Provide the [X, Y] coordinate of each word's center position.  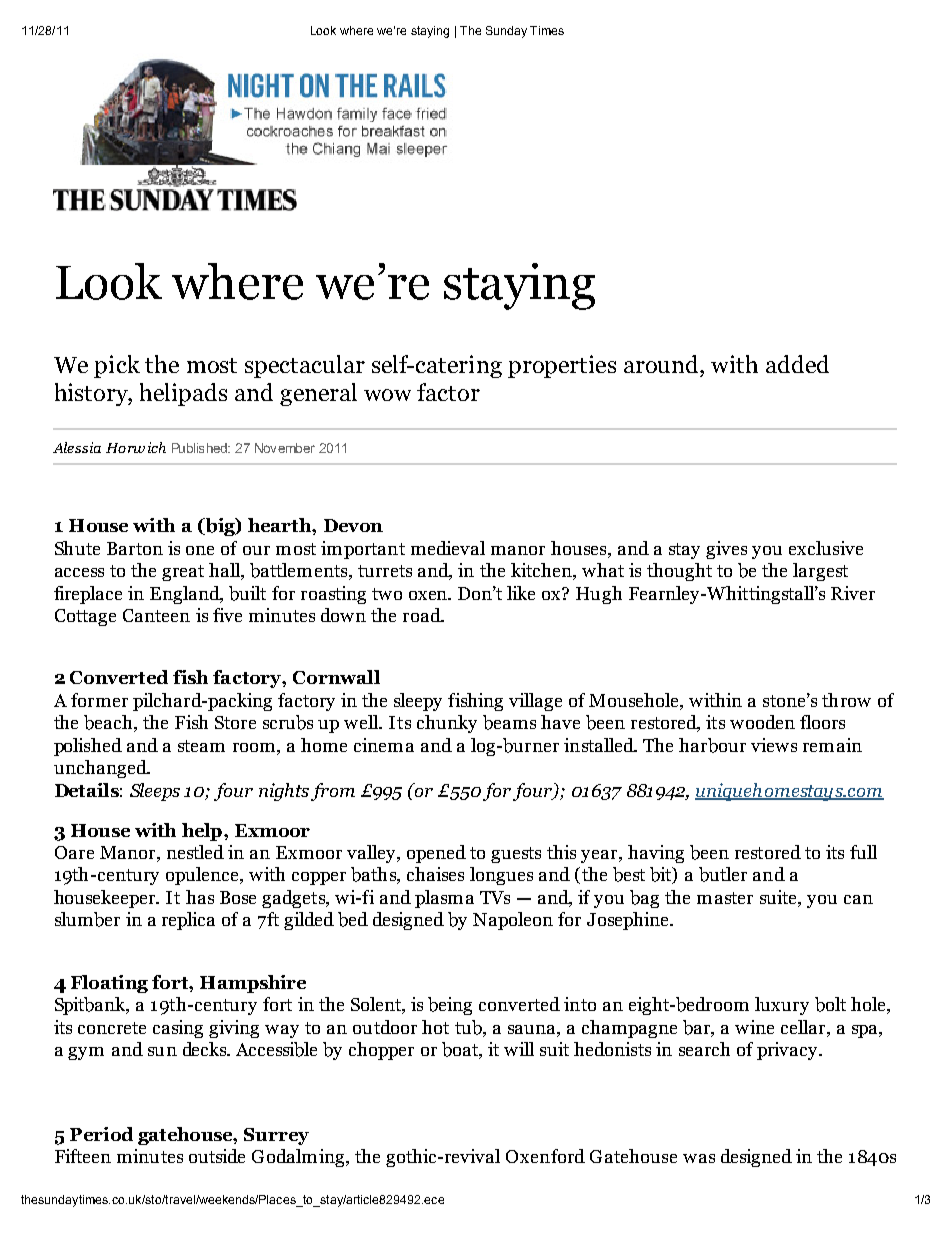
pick [117, 366]
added [797, 364]
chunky [447, 724]
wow [387, 395]
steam [201, 746]
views [774, 745]
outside [217, 1156]
